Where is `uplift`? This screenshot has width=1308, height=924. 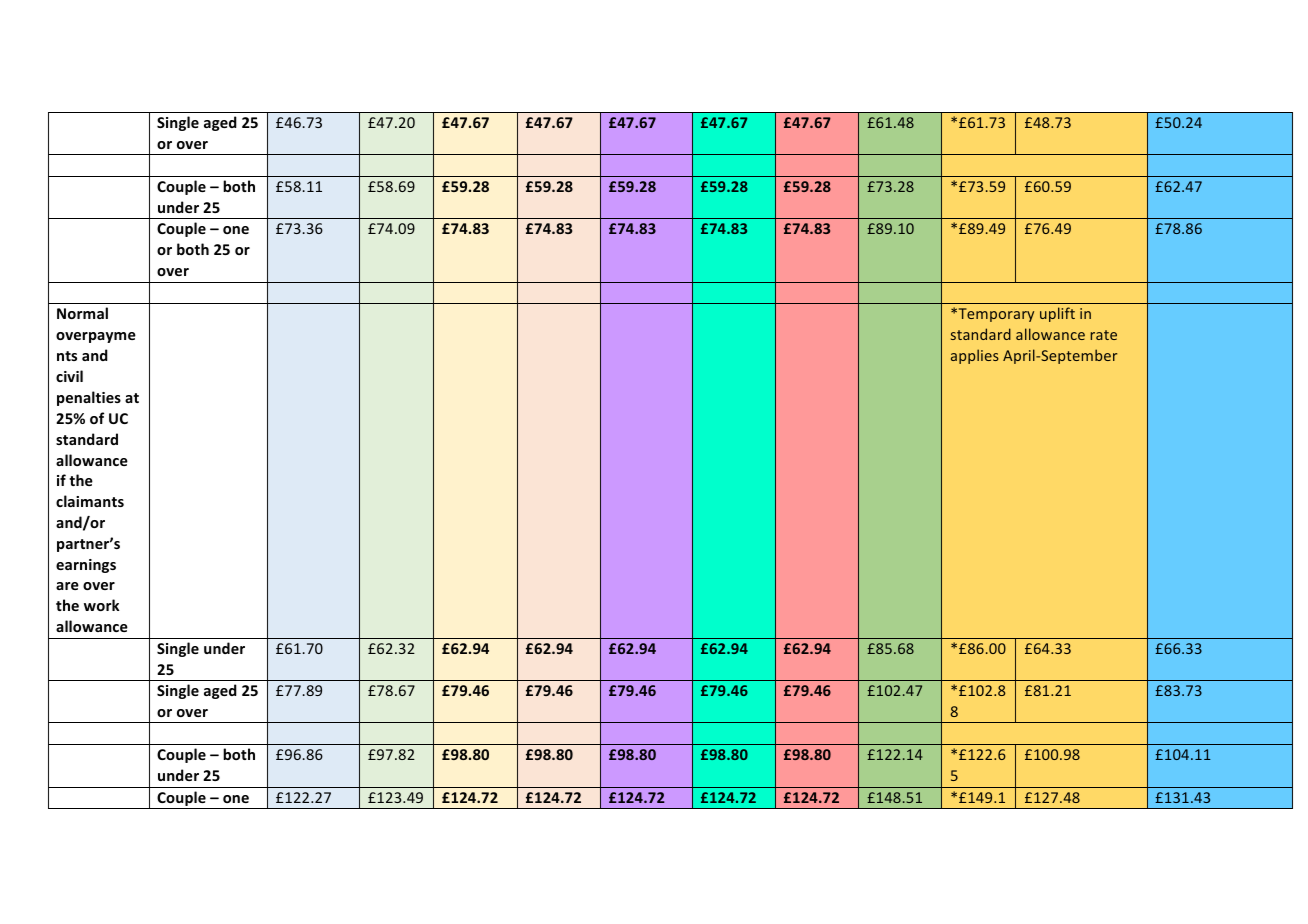
uplift is located at coordinates (1057, 314).
